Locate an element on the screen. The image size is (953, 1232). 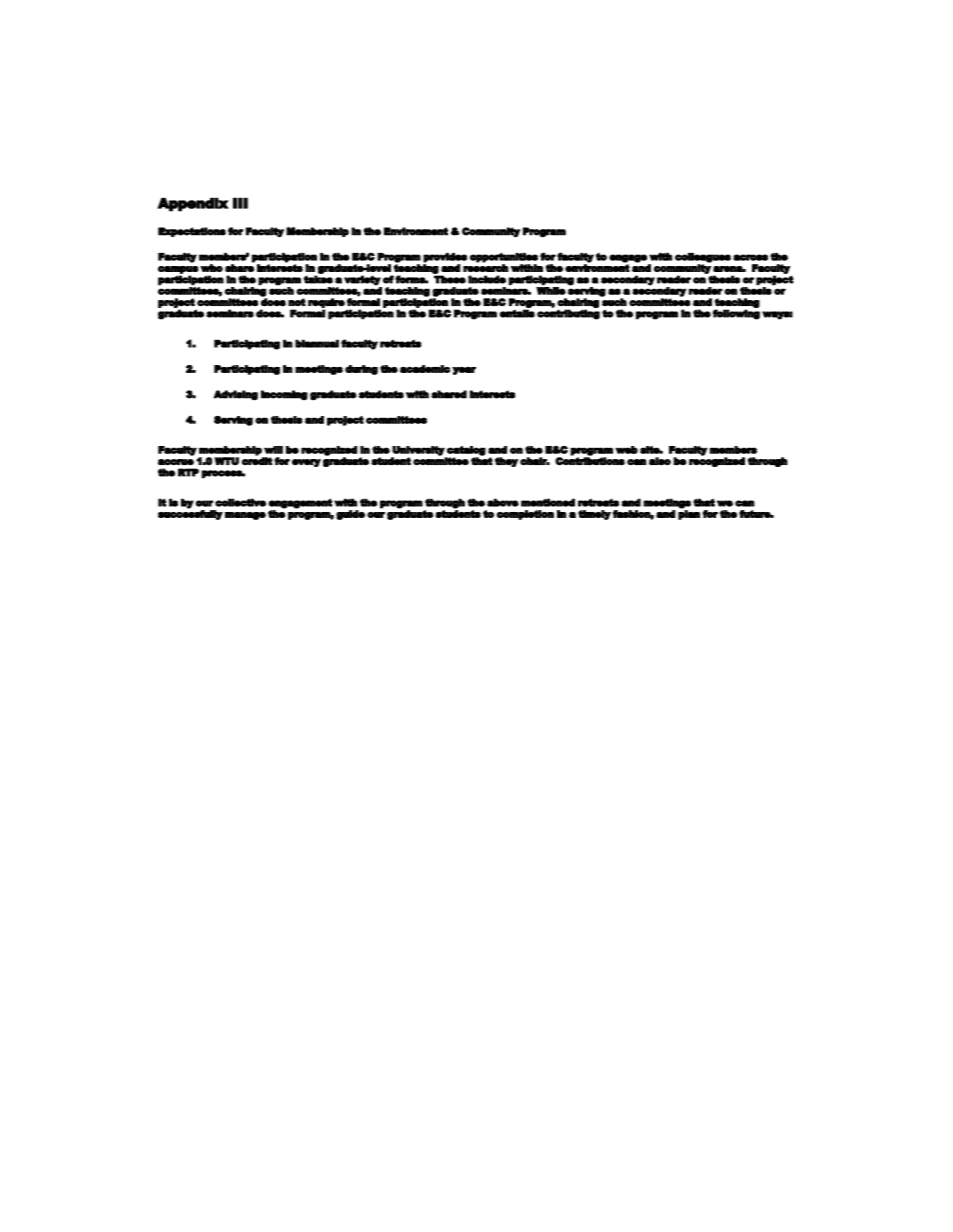
colleagues is located at coordinates (703, 258).
